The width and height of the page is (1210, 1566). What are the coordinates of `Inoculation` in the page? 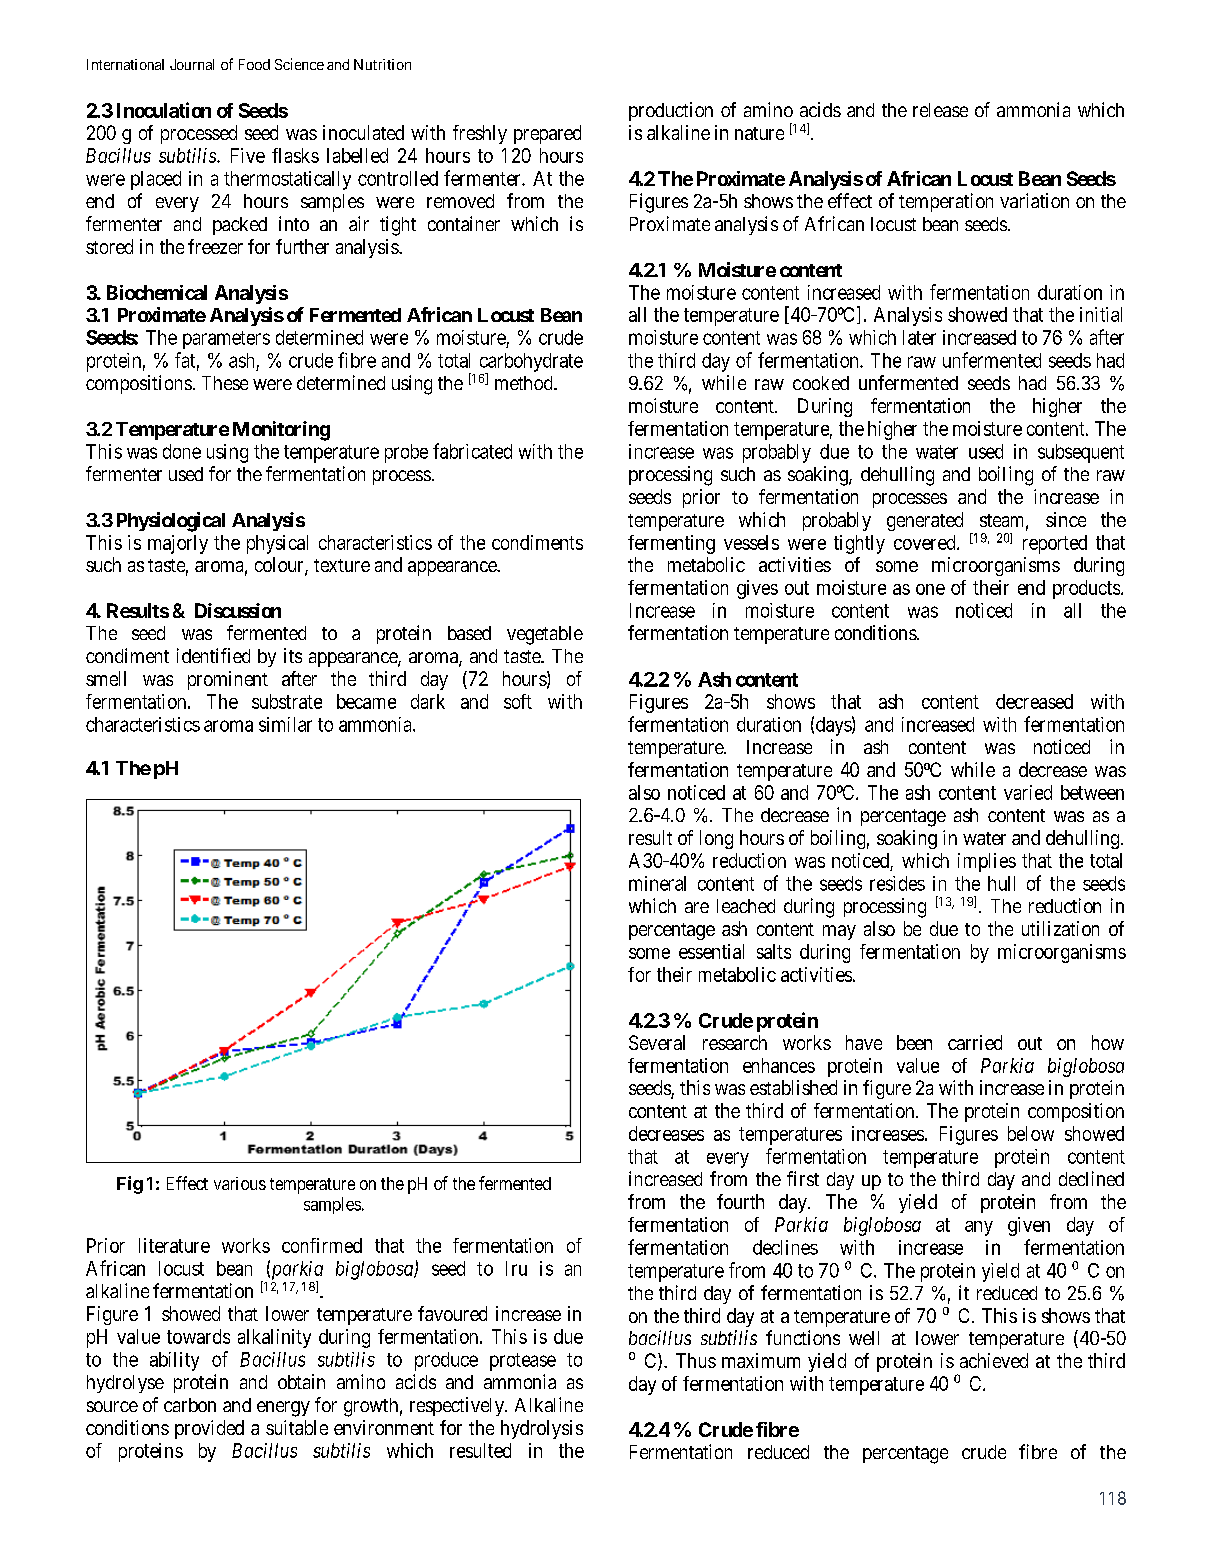 It's located at (164, 110).
